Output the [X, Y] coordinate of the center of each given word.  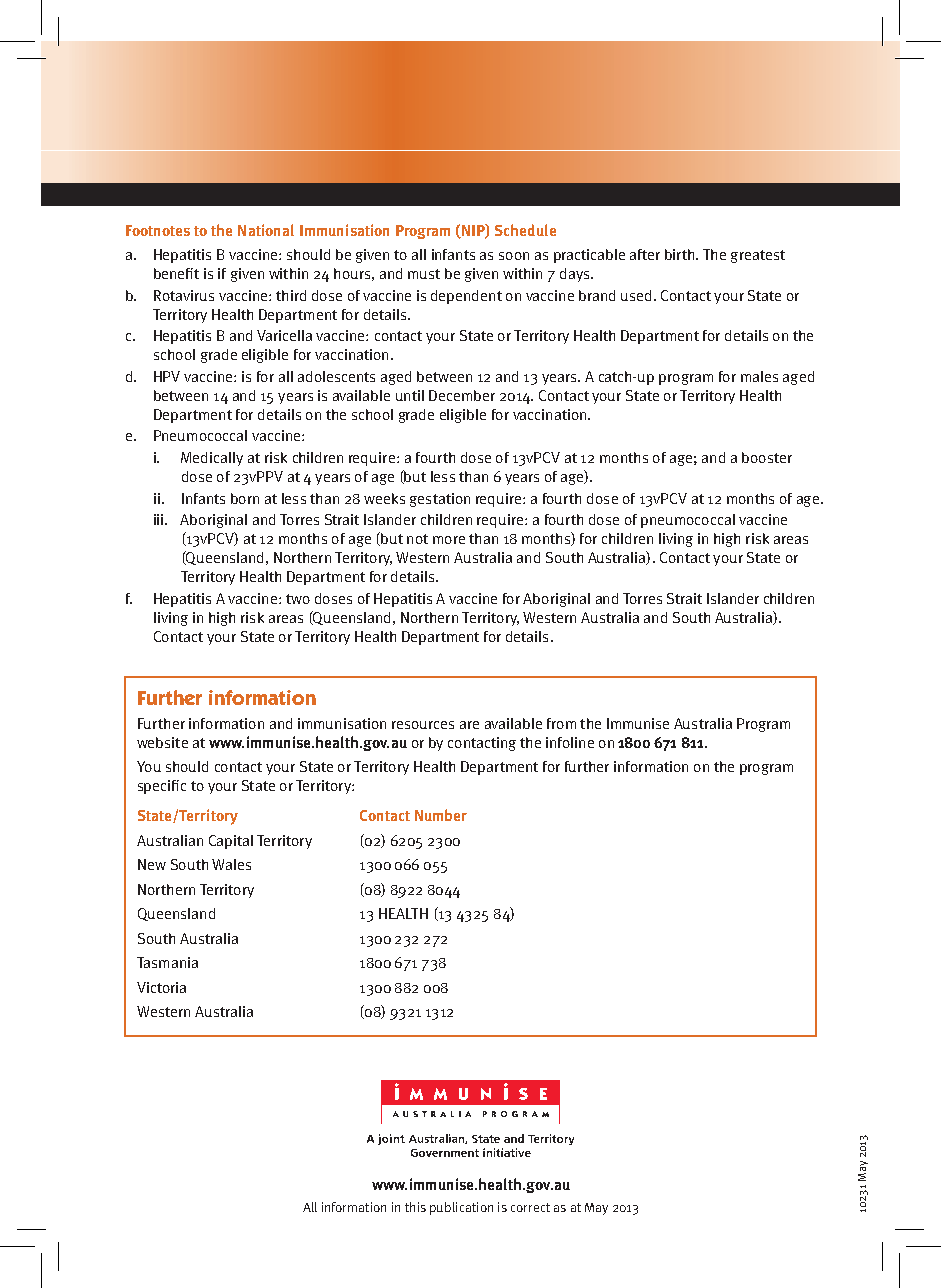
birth [679, 254]
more [449, 540]
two [298, 599]
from [561, 723]
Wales [231, 864]
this [415, 1207]
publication [461, 1208]
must [424, 274]
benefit [176, 273]
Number [441, 815]
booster [767, 457]
